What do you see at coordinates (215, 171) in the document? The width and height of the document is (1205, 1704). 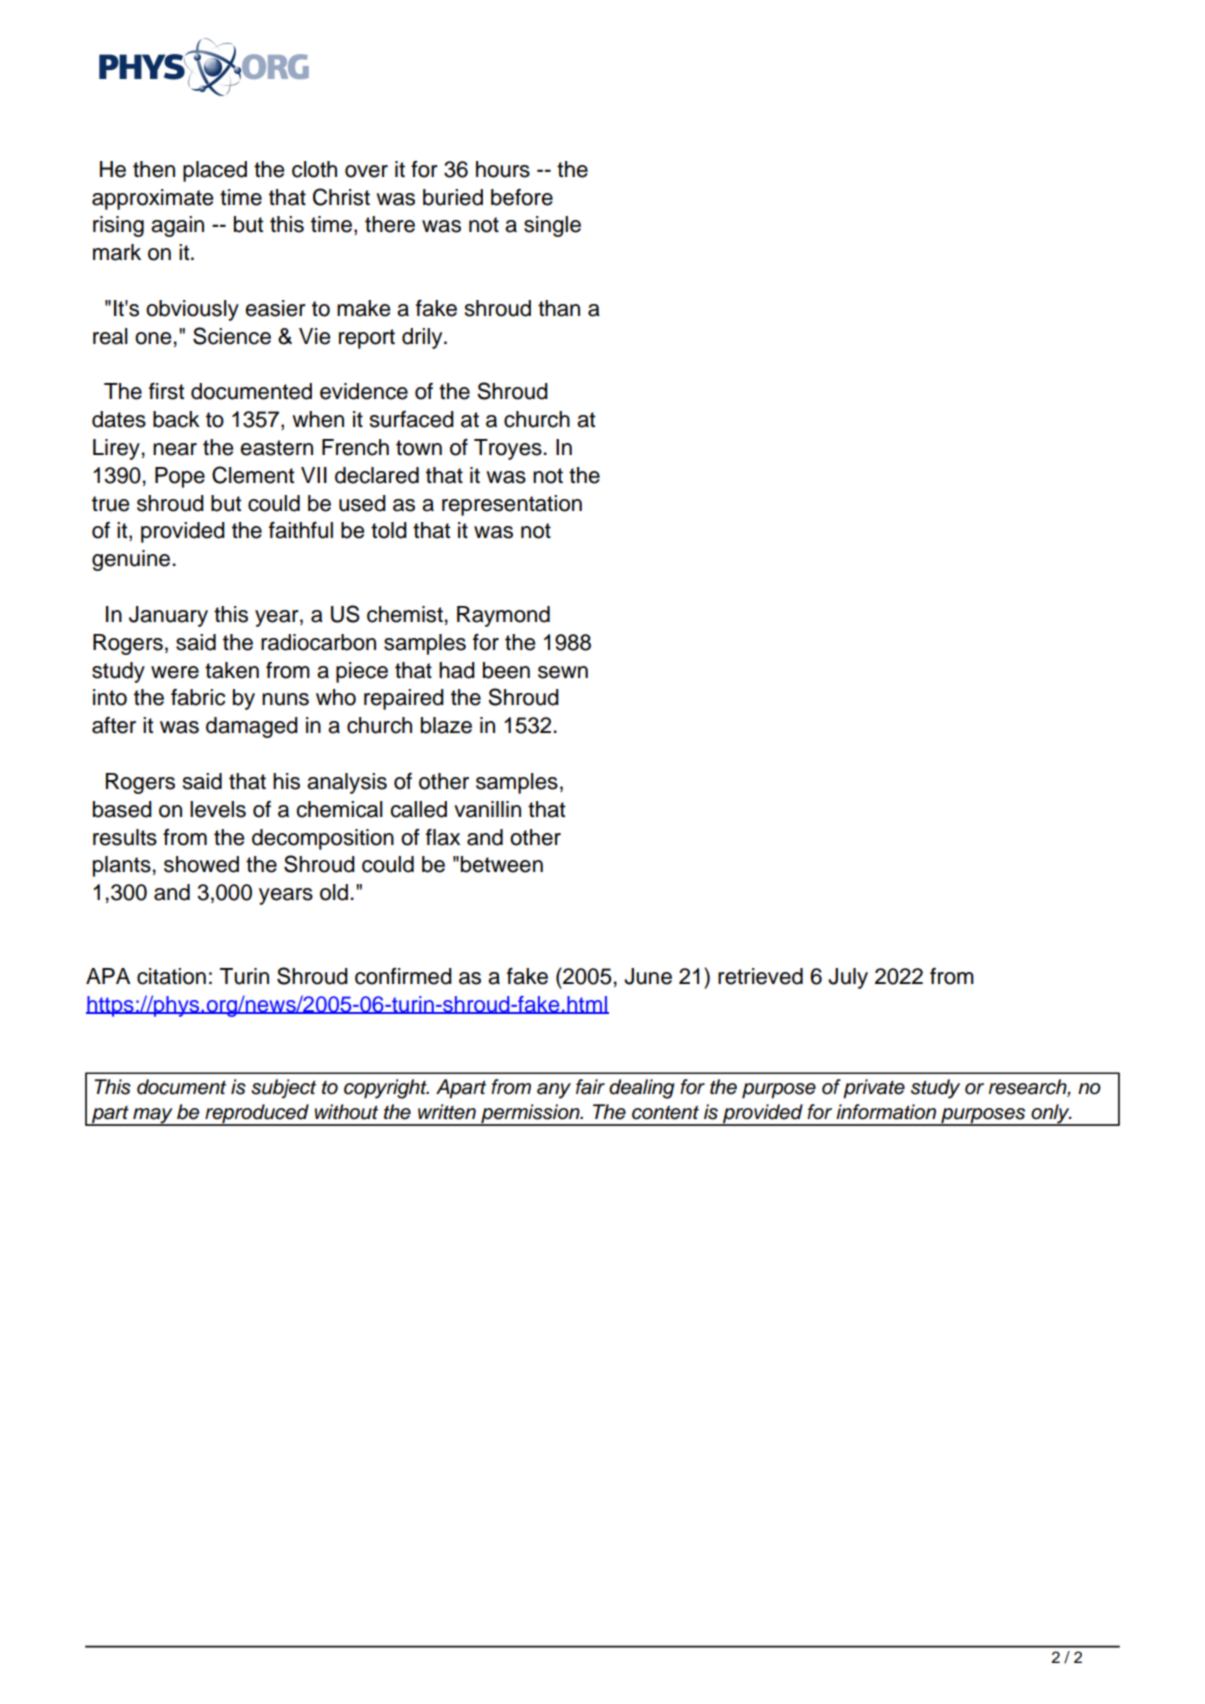 I see `placed` at bounding box center [215, 171].
